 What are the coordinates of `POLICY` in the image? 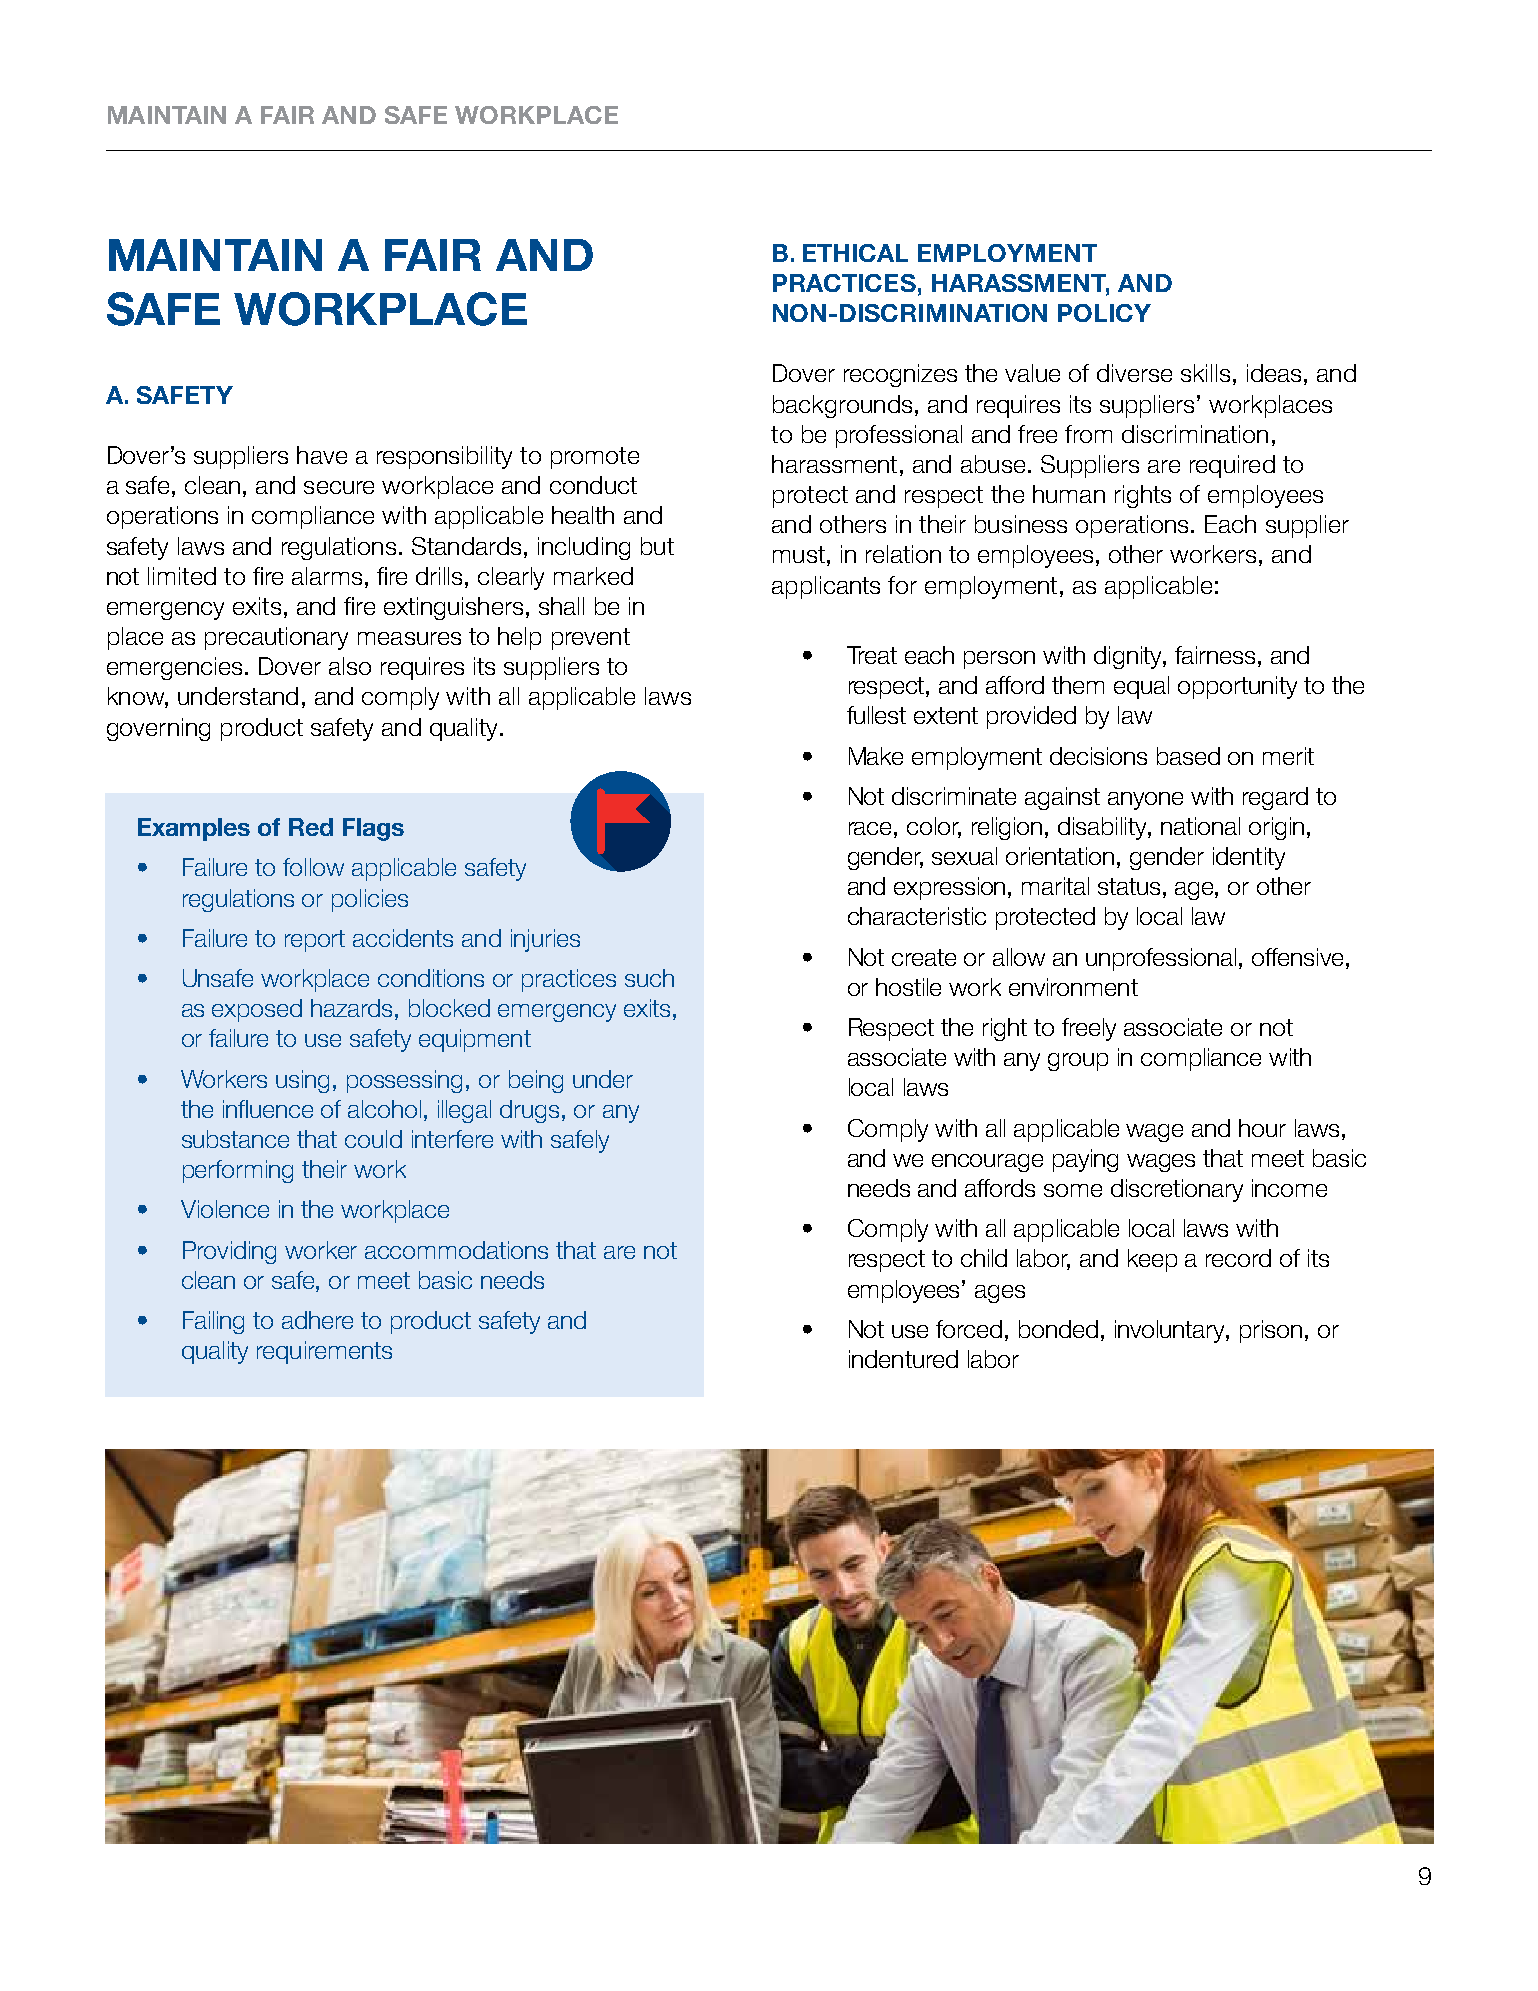 It's located at (1104, 313).
